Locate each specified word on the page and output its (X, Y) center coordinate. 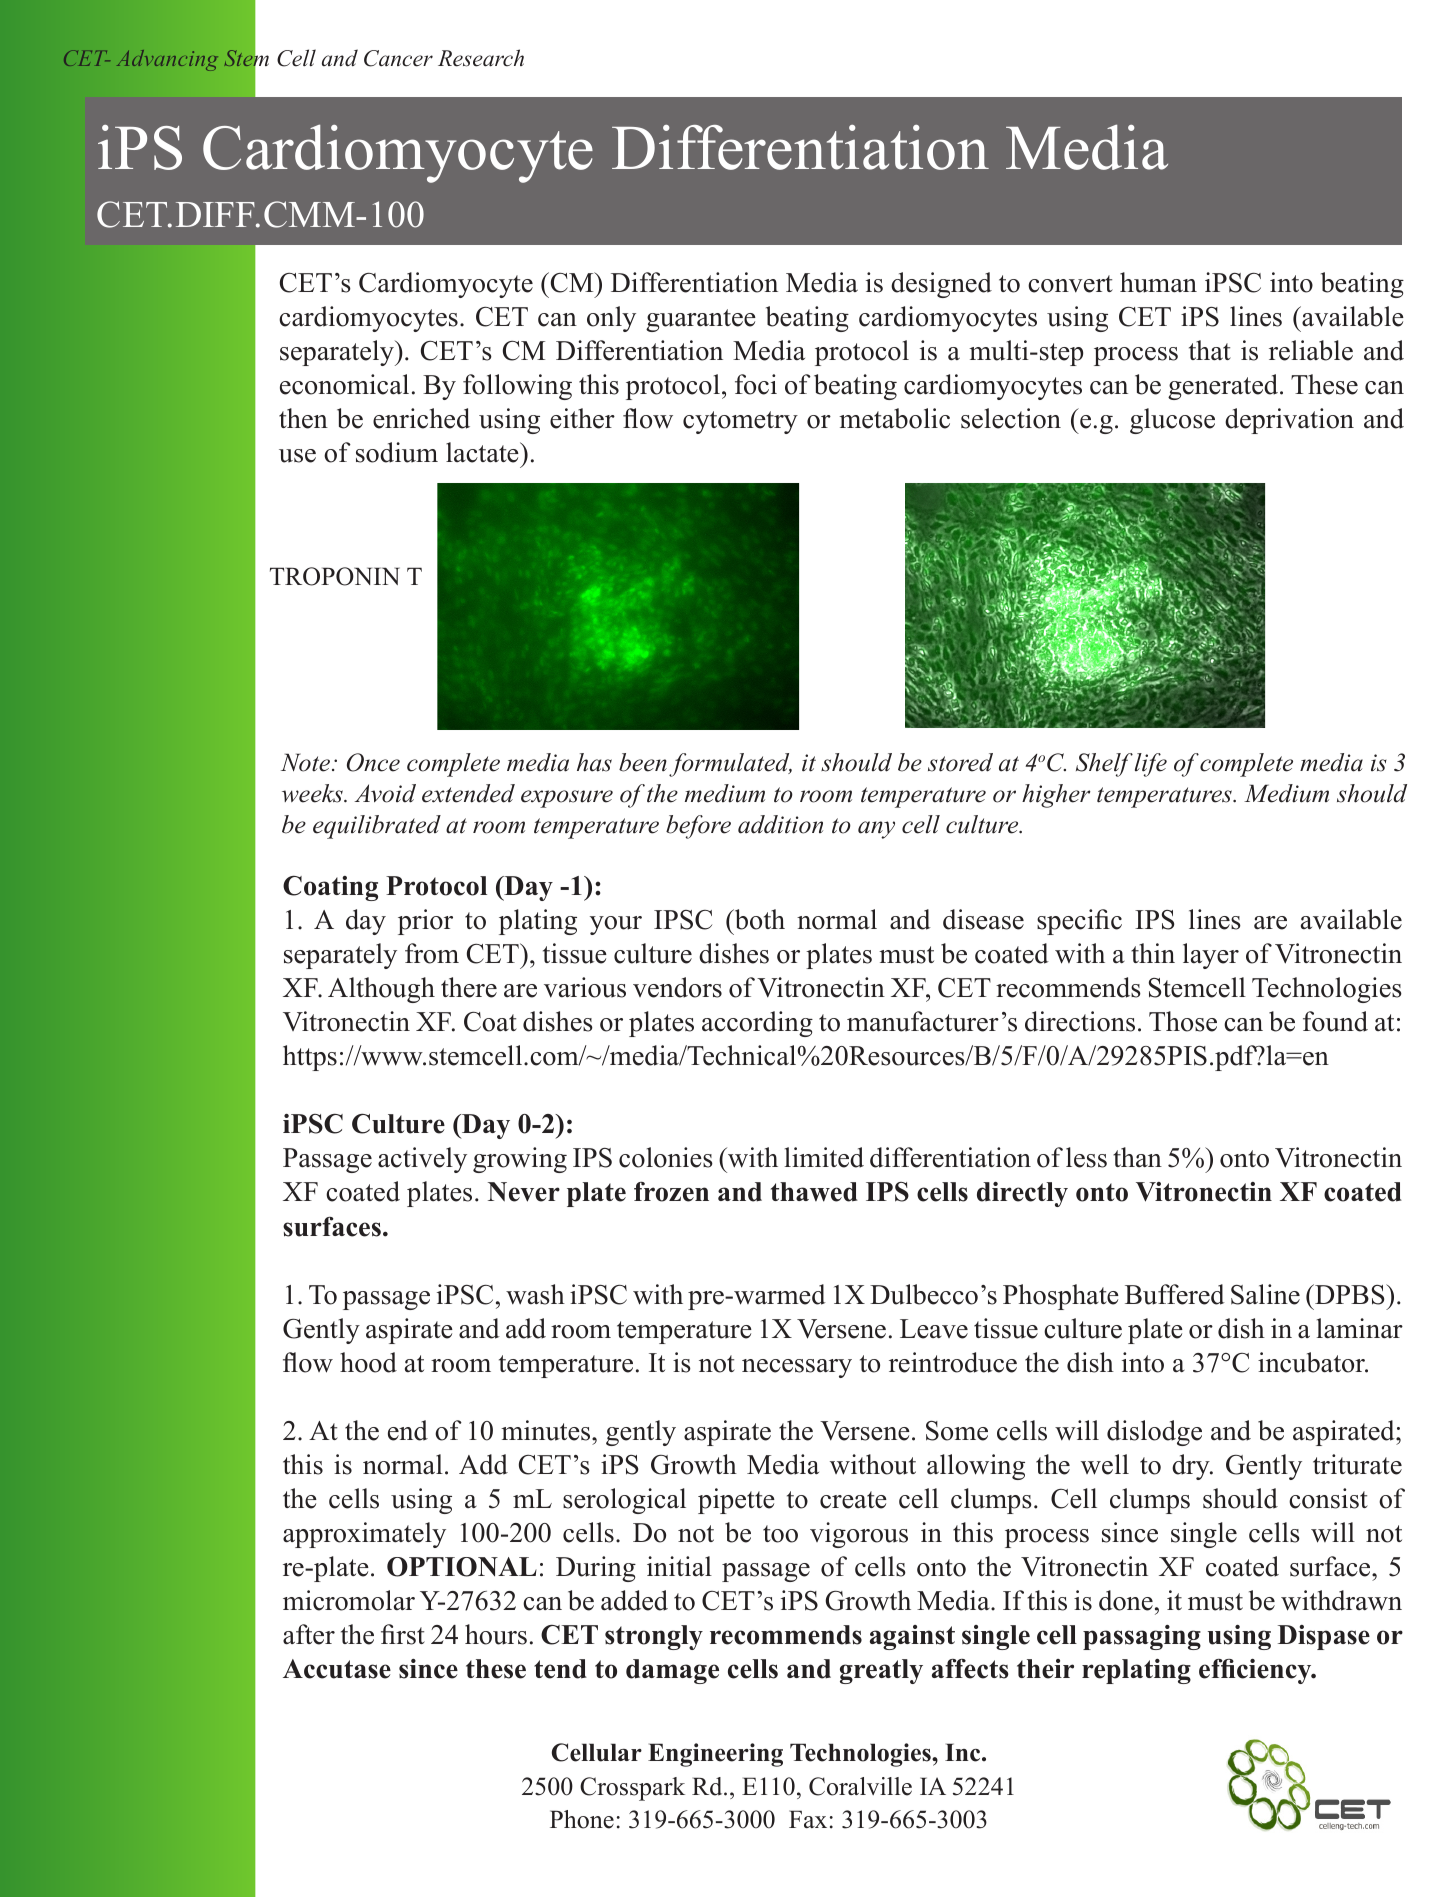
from (432, 953)
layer (1211, 956)
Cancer (398, 58)
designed (941, 285)
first (403, 1634)
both (758, 919)
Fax (808, 1819)
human (1158, 282)
